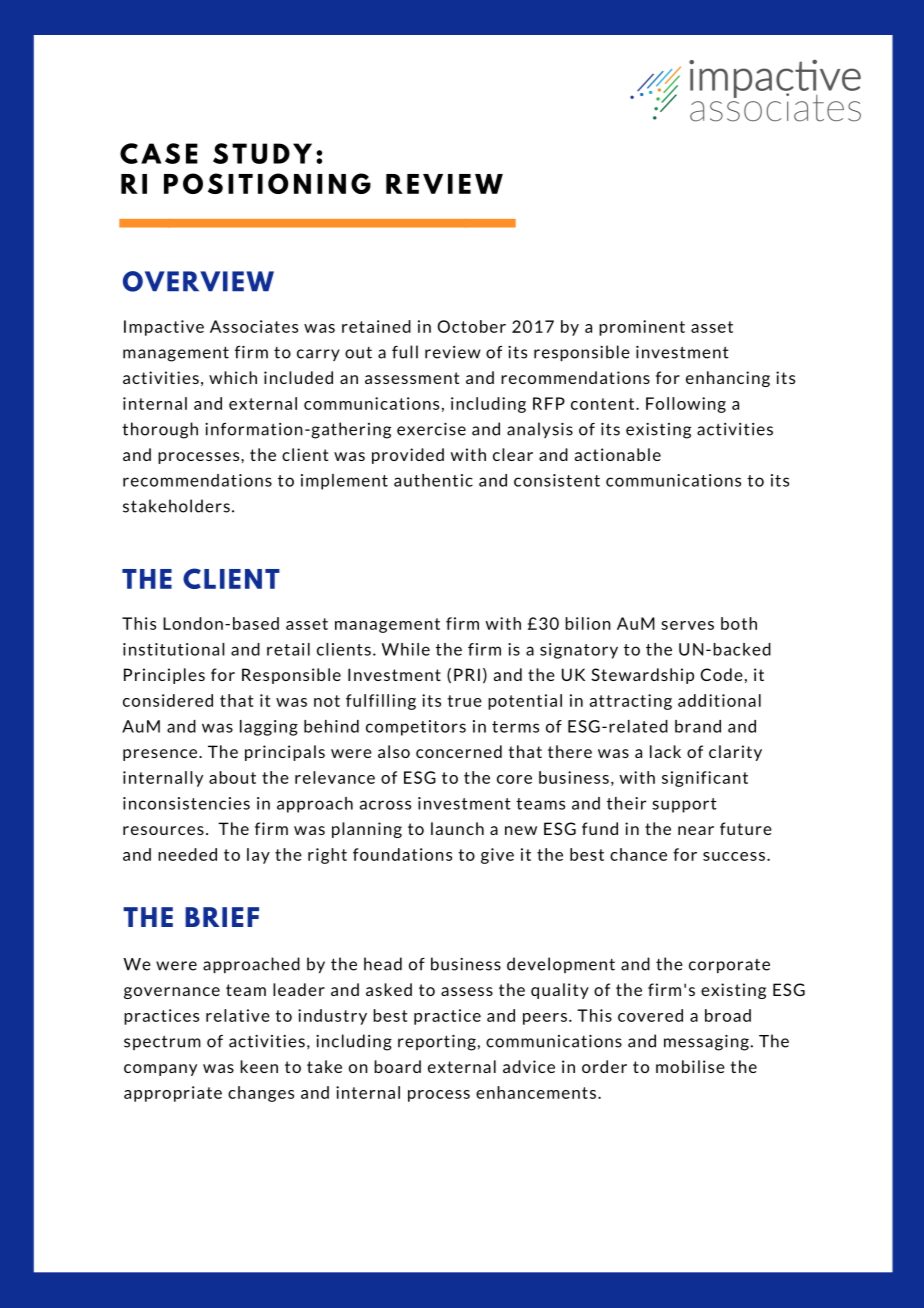 This screenshot has height=1308, width=924. Describe the element at coordinates (642, 328) in the screenshot. I see `prominent` at that location.
